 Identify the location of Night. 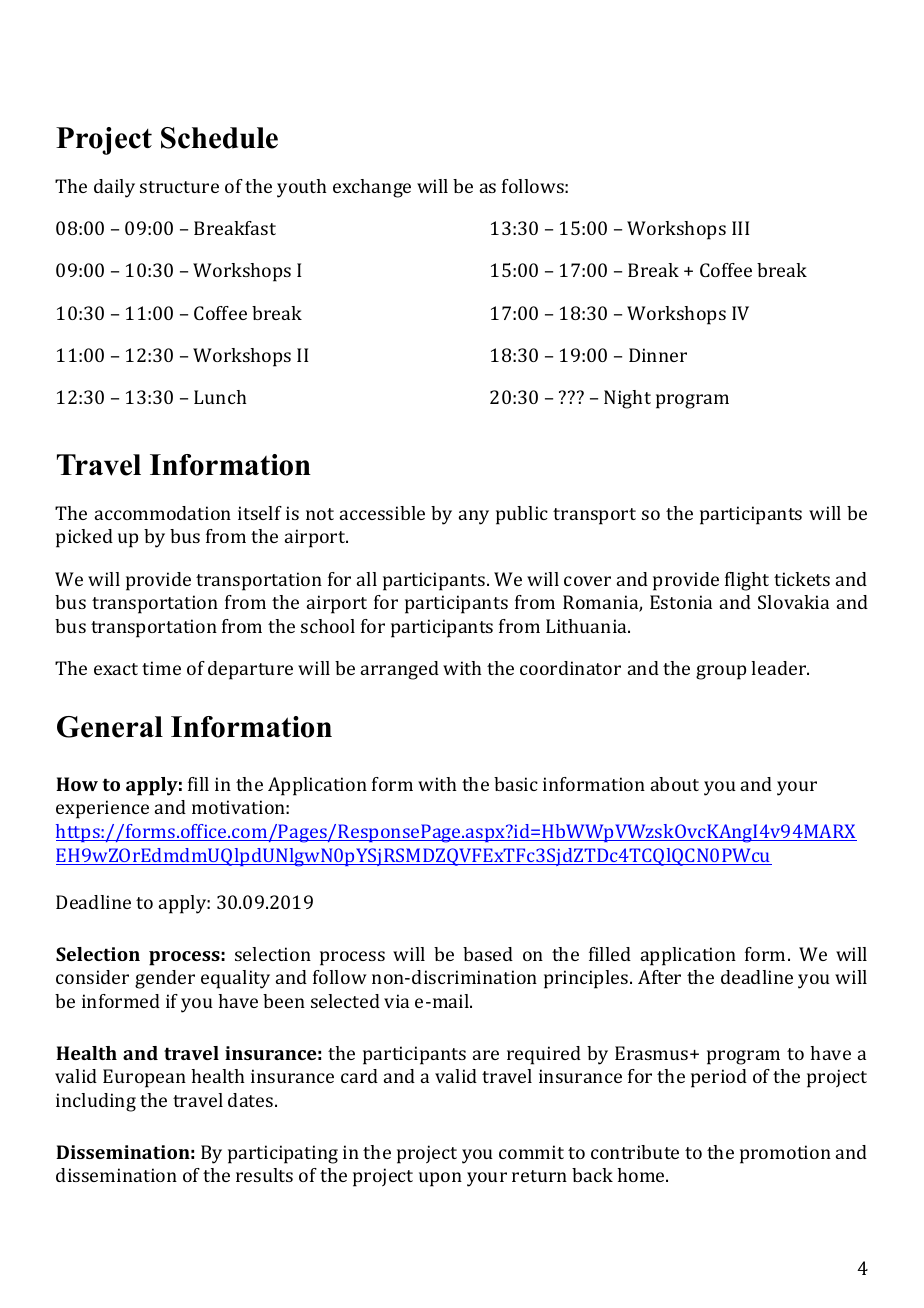
(627, 399).
